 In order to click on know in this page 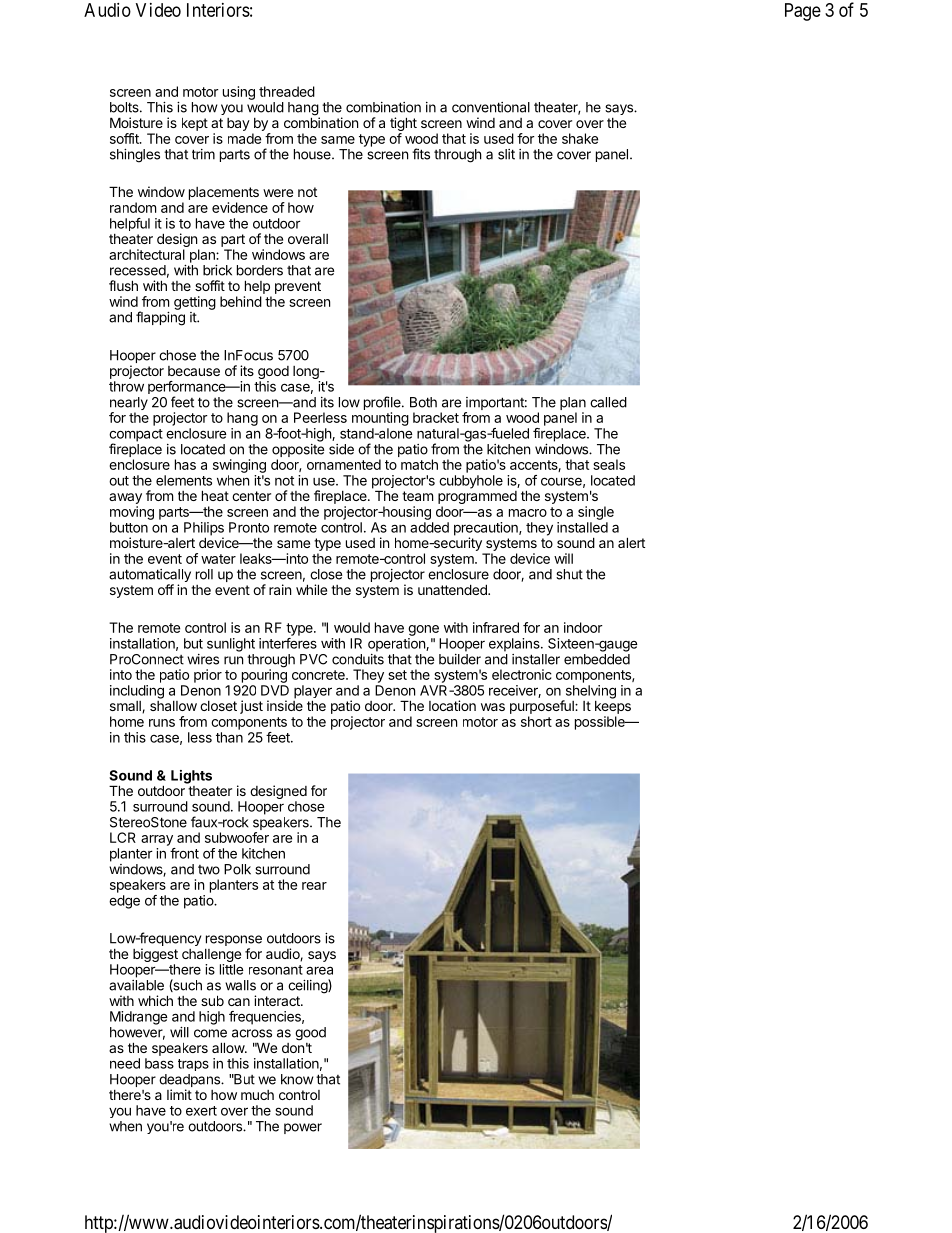, I will do `click(297, 1079)`.
